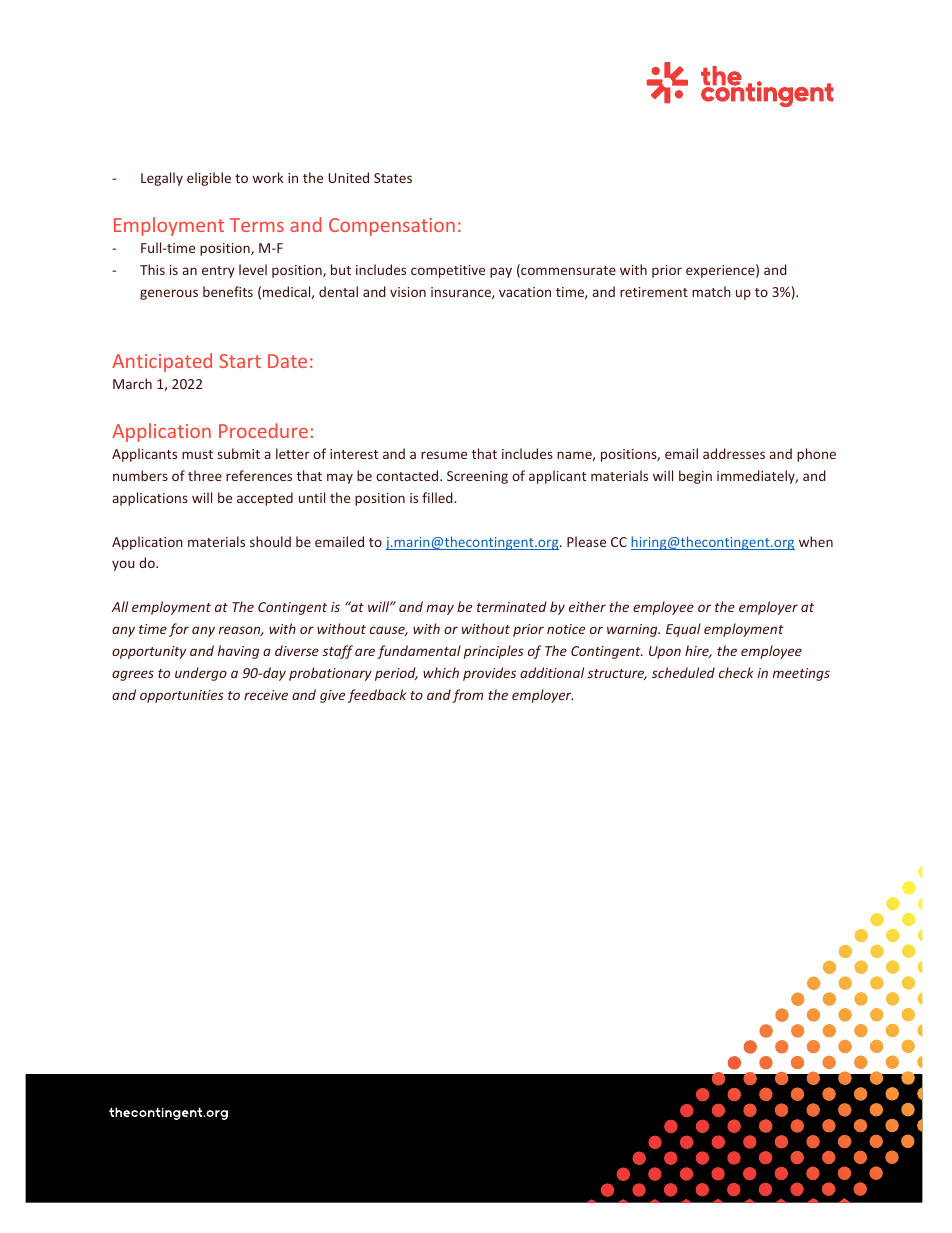 This page has height=1233, width=952. What do you see at coordinates (201, 674) in the page?
I see `undergo` at bounding box center [201, 674].
